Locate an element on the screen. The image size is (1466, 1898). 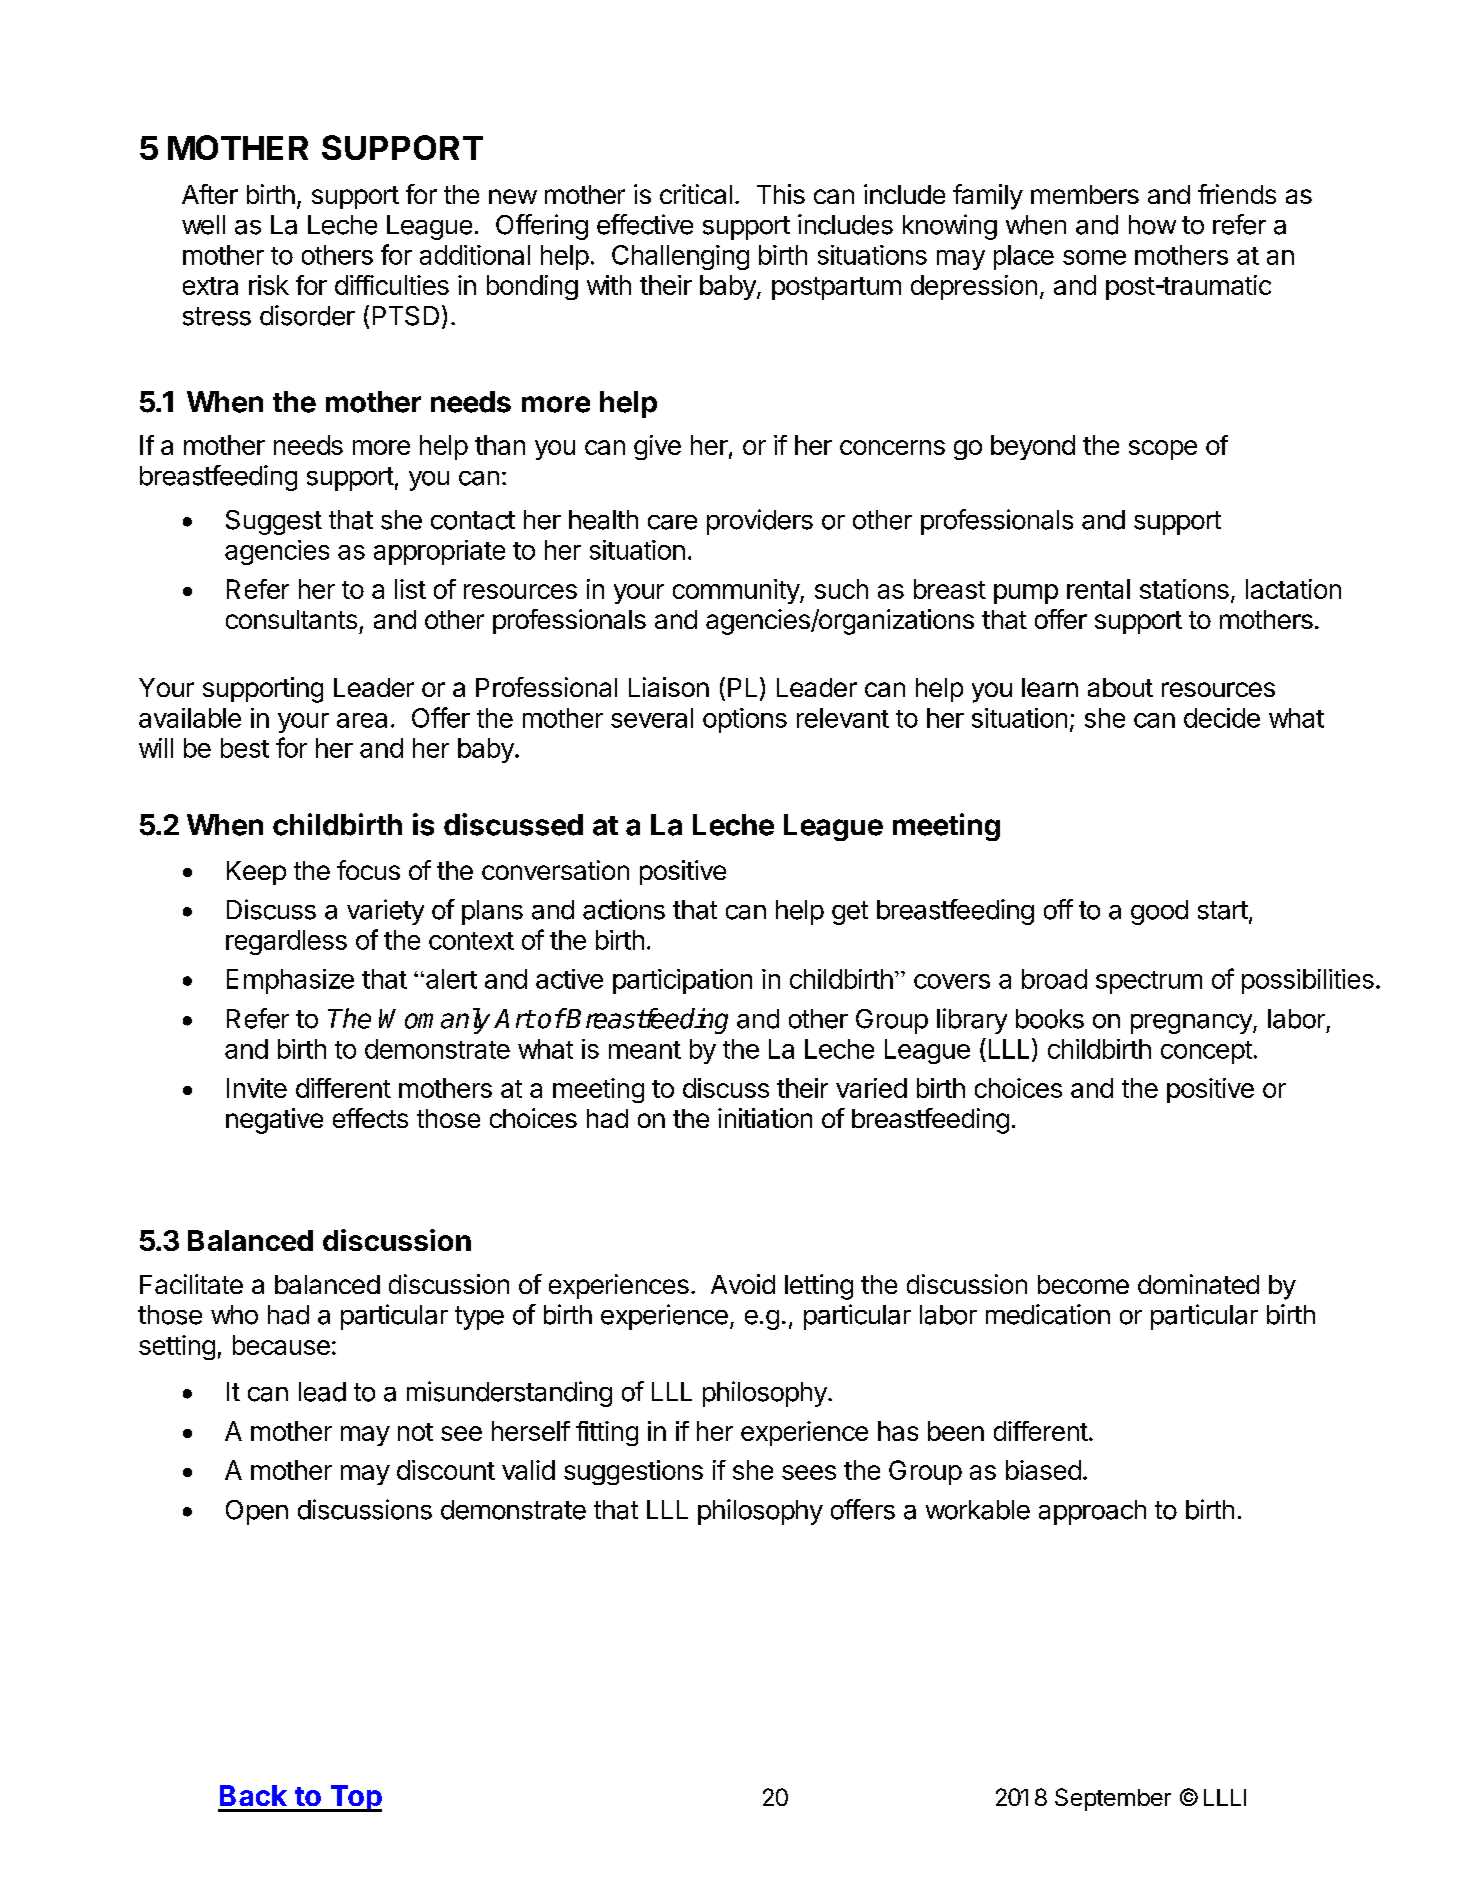
risk is located at coordinates (269, 285).
